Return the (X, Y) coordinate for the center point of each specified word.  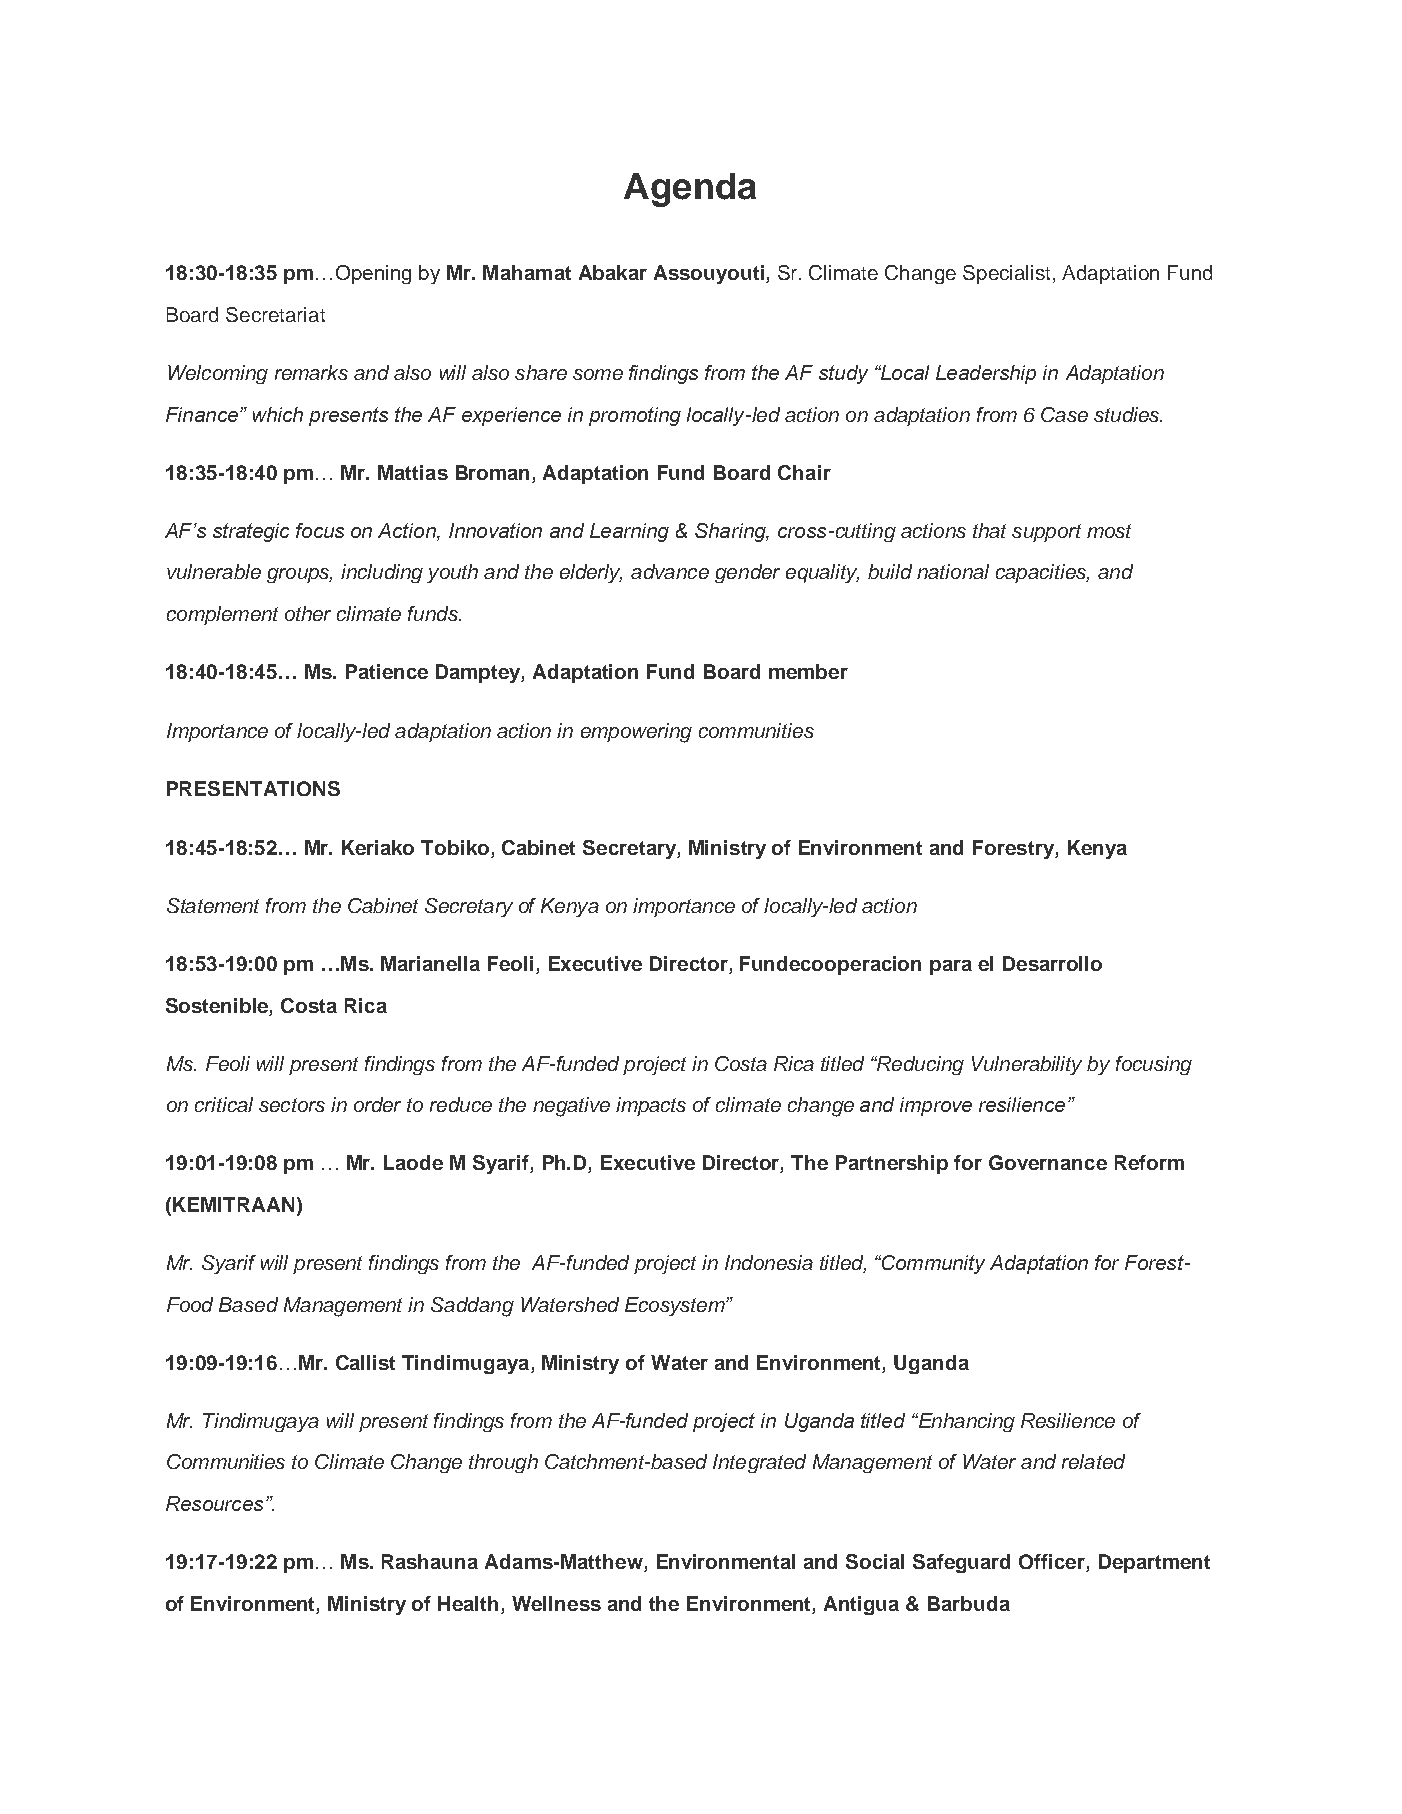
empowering (636, 733)
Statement (213, 905)
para (951, 967)
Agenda (690, 190)
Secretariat (275, 314)
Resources (214, 1503)
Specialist (1006, 274)
